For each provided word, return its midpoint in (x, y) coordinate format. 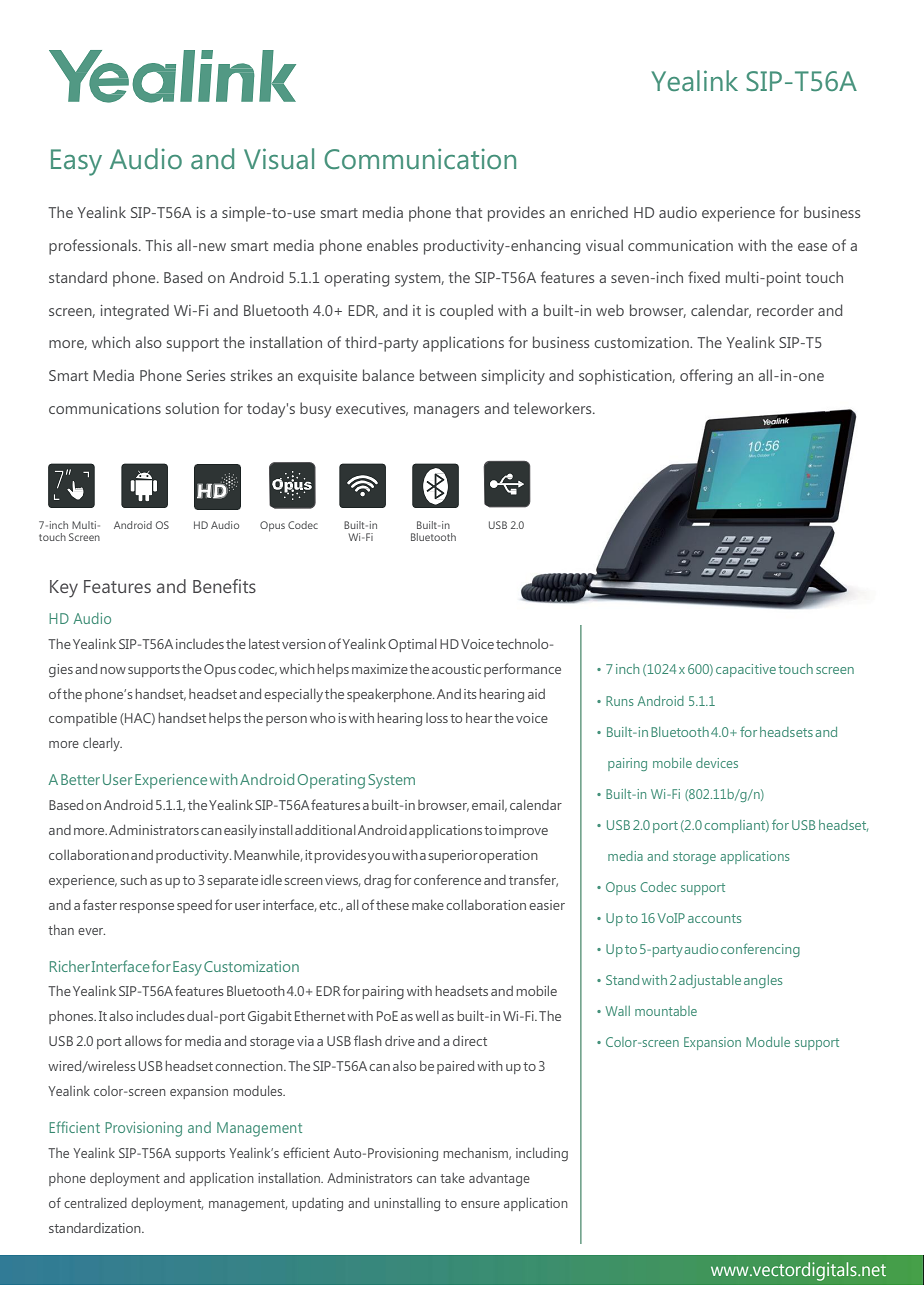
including (542, 1154)
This (158, 245)
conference (447, 879)
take (452, 1178)
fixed (704, 277)
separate (232, 882)
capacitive (746, 670)
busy (315, 410)
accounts (714, 918)
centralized (95, 1203)
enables (392, 245)
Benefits (224, 586)
